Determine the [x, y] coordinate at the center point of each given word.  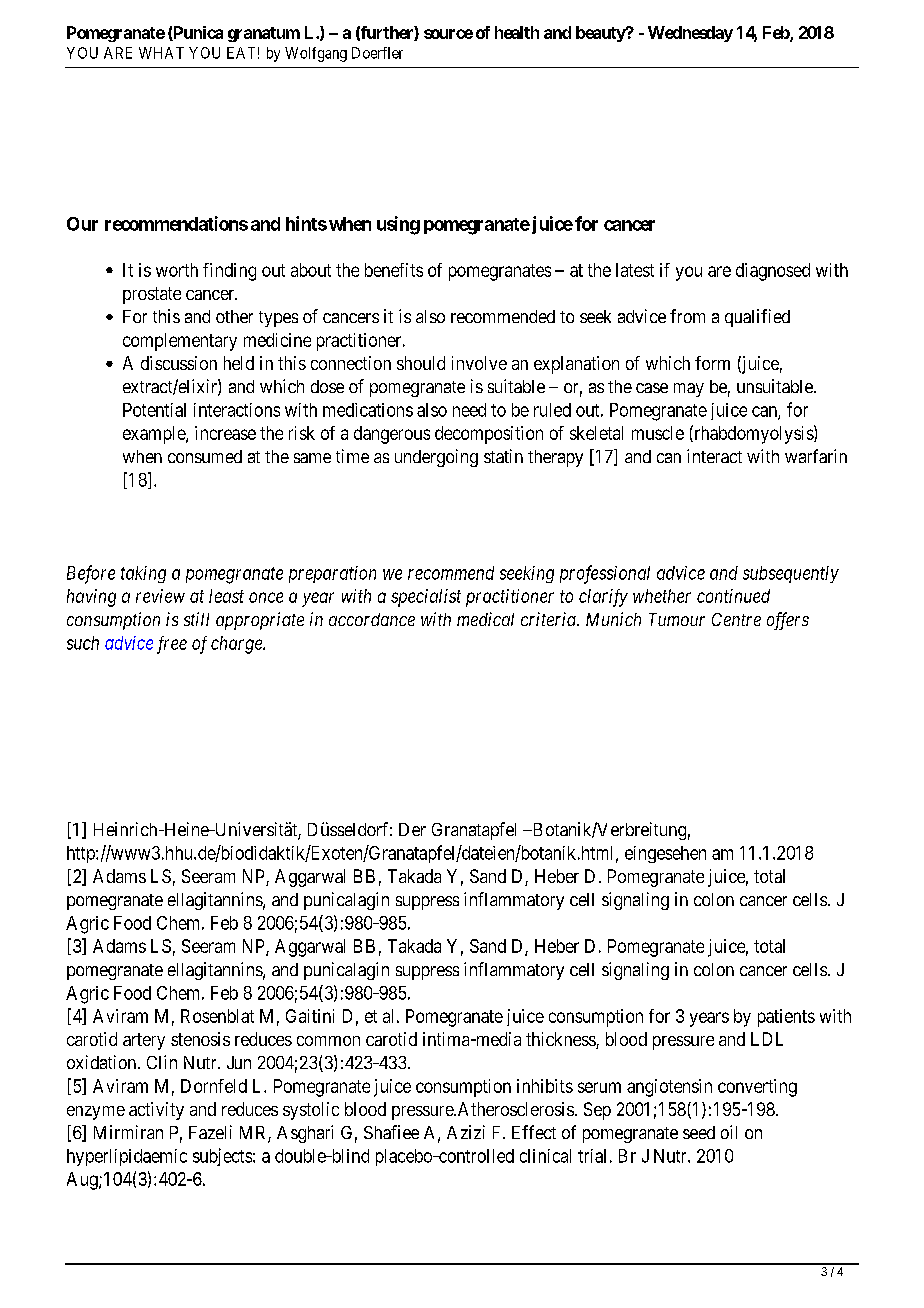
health [517, 32]
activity [156, 1111]
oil [729, 1132]
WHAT [161, 53]
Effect [534, 1132]
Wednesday [690, 34]
